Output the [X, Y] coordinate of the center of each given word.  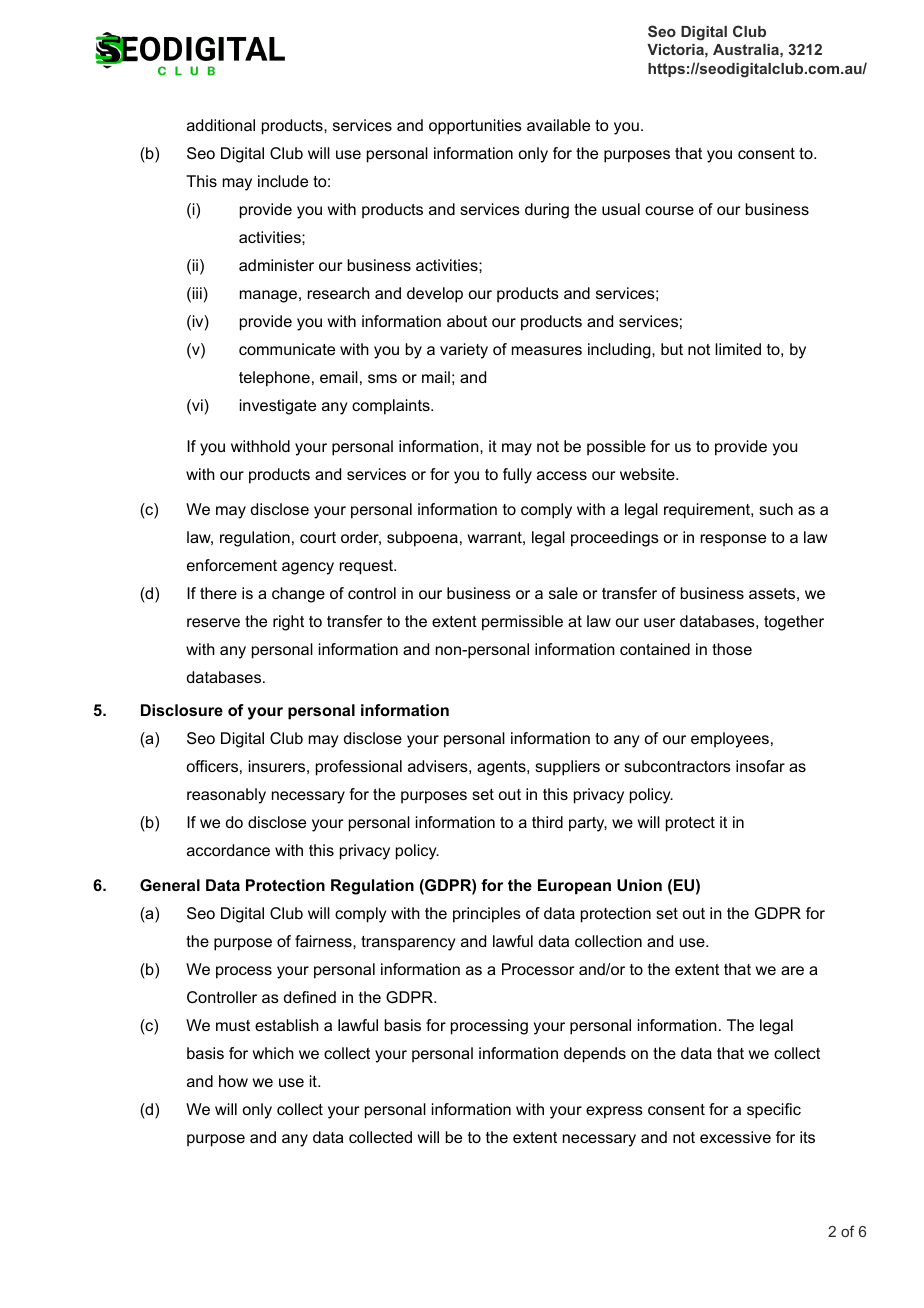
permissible [522, 623]
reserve [213, 622]
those [732, 649]
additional [221, 125]
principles [487, 915]
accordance [228, 850]
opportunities [475, 127]
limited [738, 349]
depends [595, 1055]
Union [639, 885]
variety [464, 351]
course [669, 210]
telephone [274, 379]
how [233, 1081]
